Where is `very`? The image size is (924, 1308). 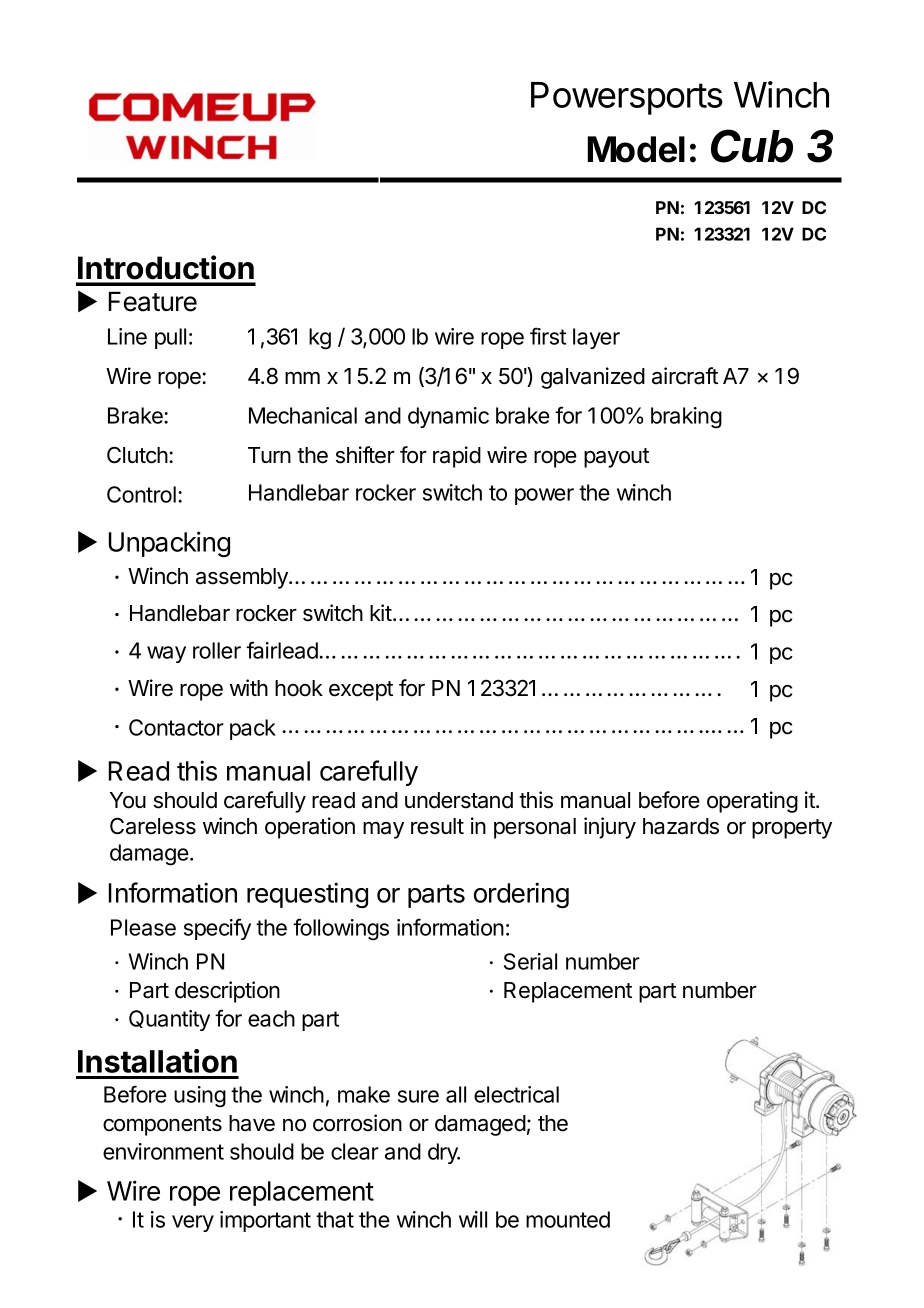 very is located at coordinates (193, 1223).
